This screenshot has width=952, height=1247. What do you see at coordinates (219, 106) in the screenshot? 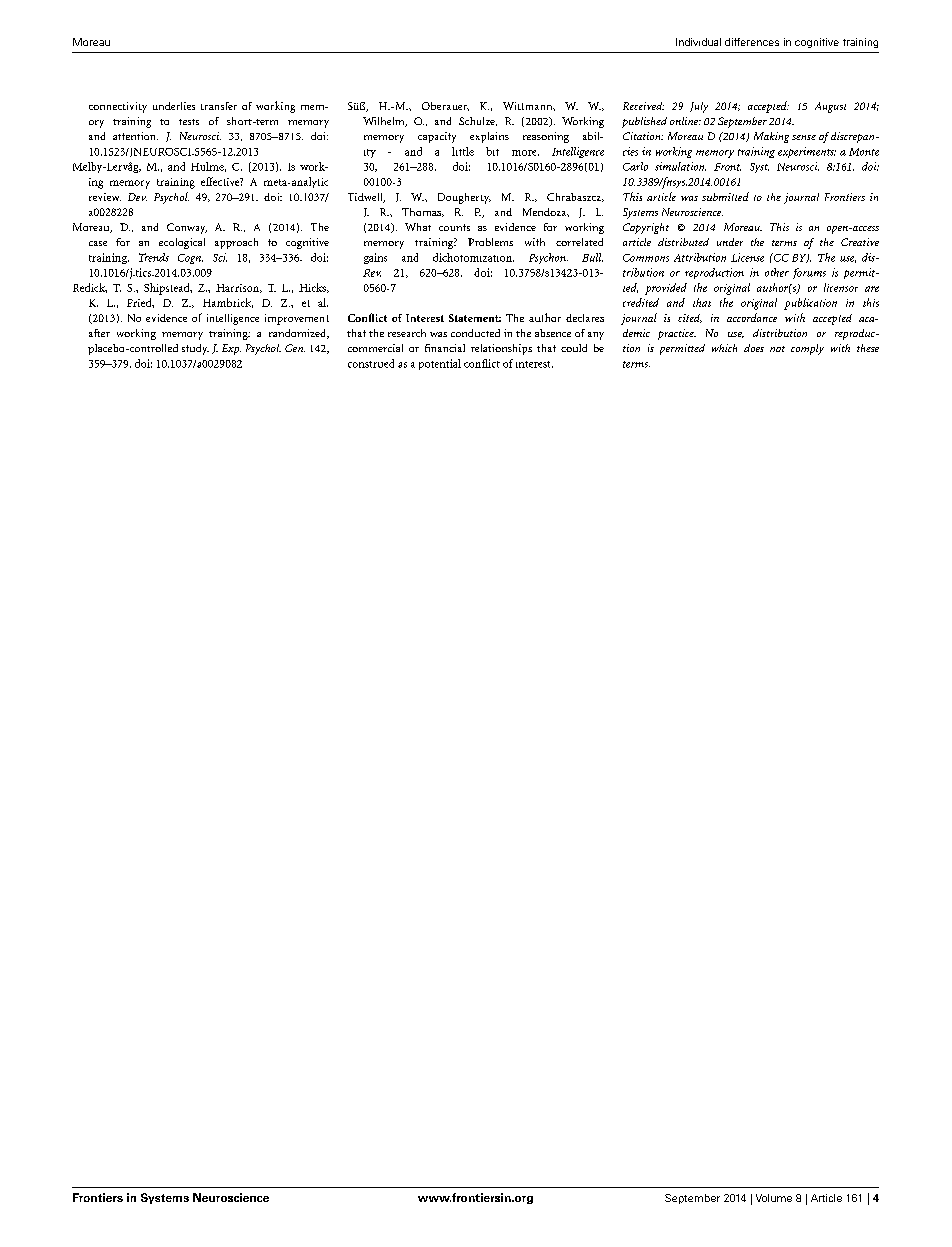
I see `transfer` at bounding box center [219, 106].
